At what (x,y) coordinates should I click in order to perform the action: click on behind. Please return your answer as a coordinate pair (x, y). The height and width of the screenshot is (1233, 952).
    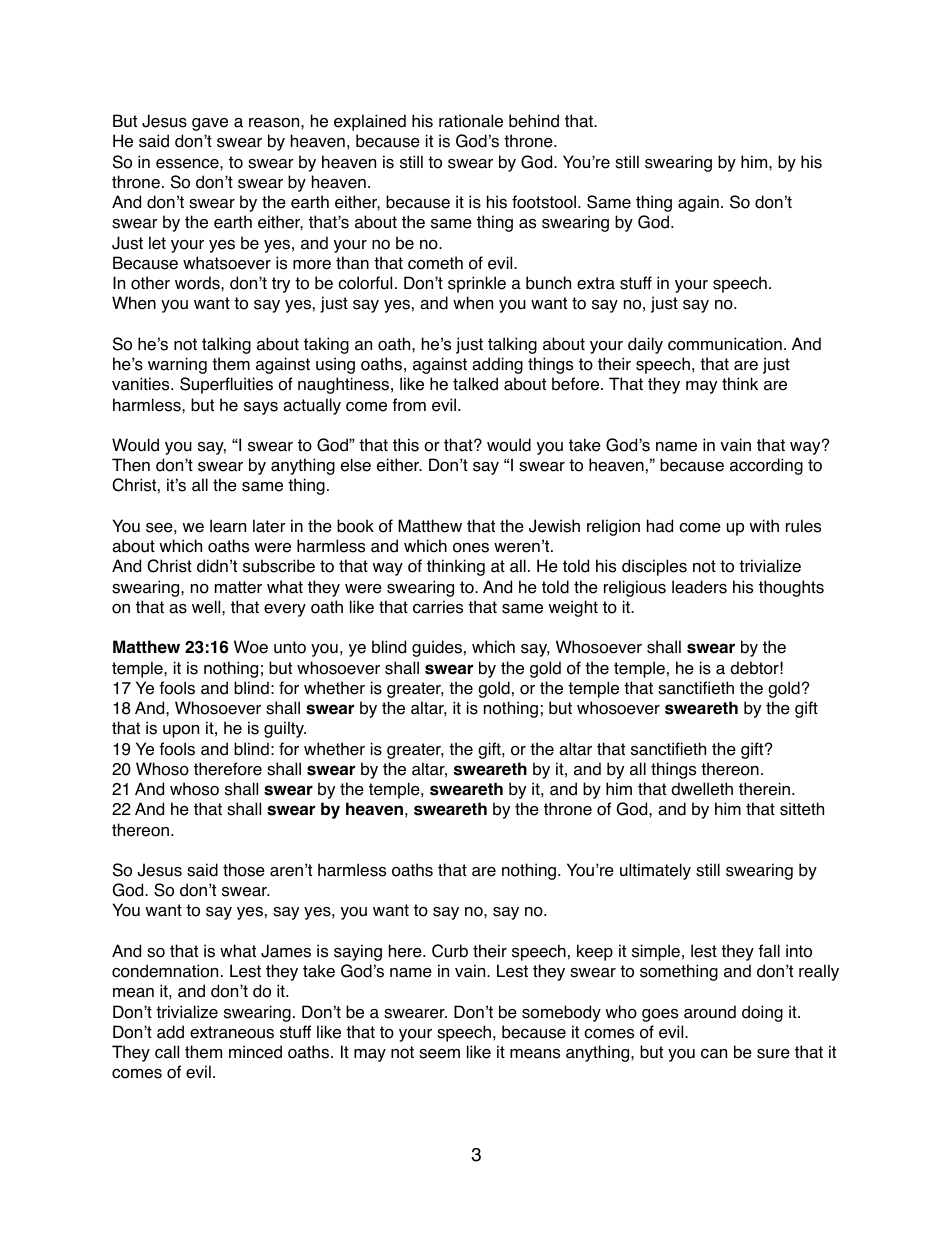
    Looking at the image, I should click on (534, 121).
